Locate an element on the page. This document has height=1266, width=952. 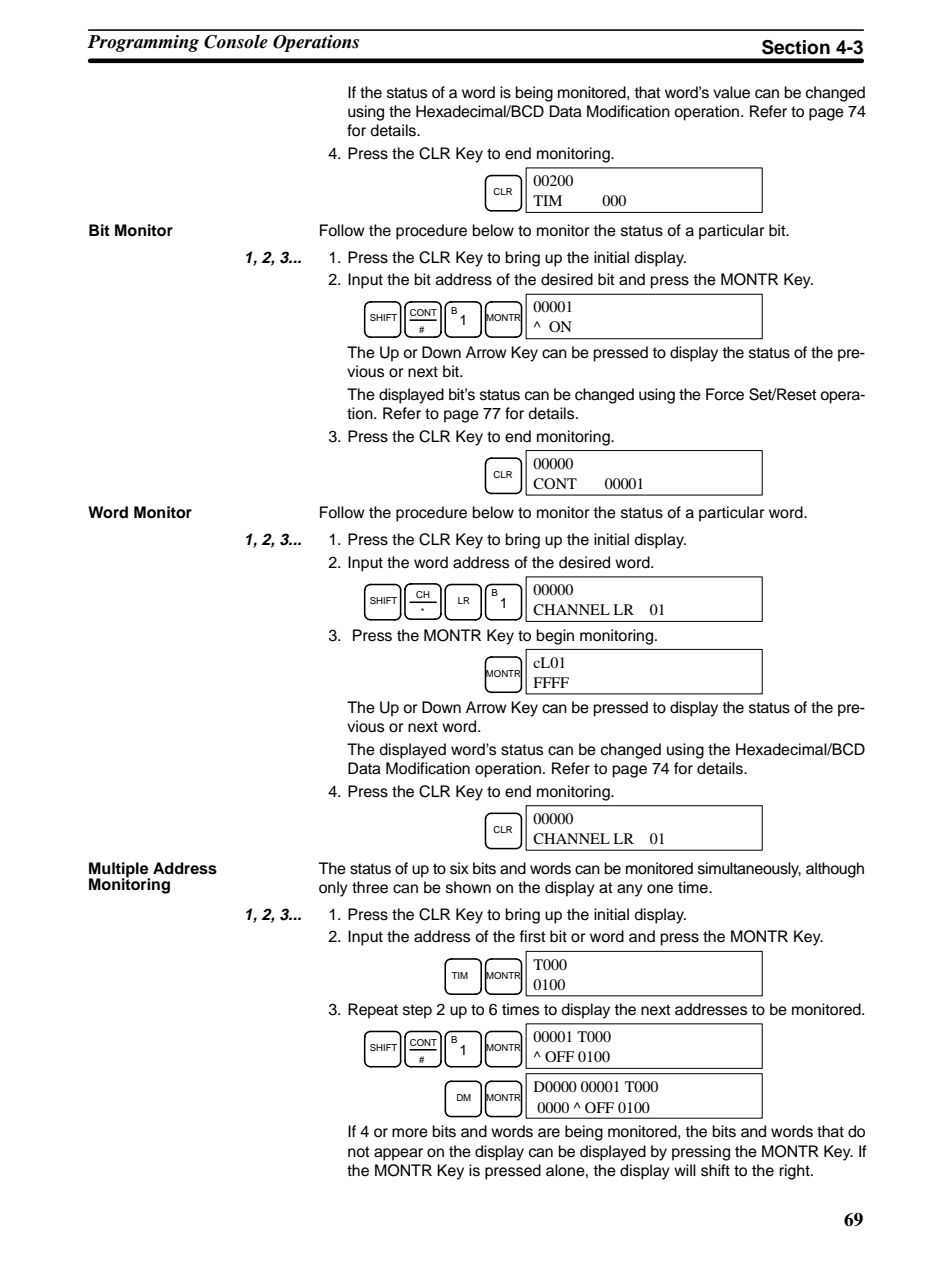
Force is located at coordinates (725, 394).
